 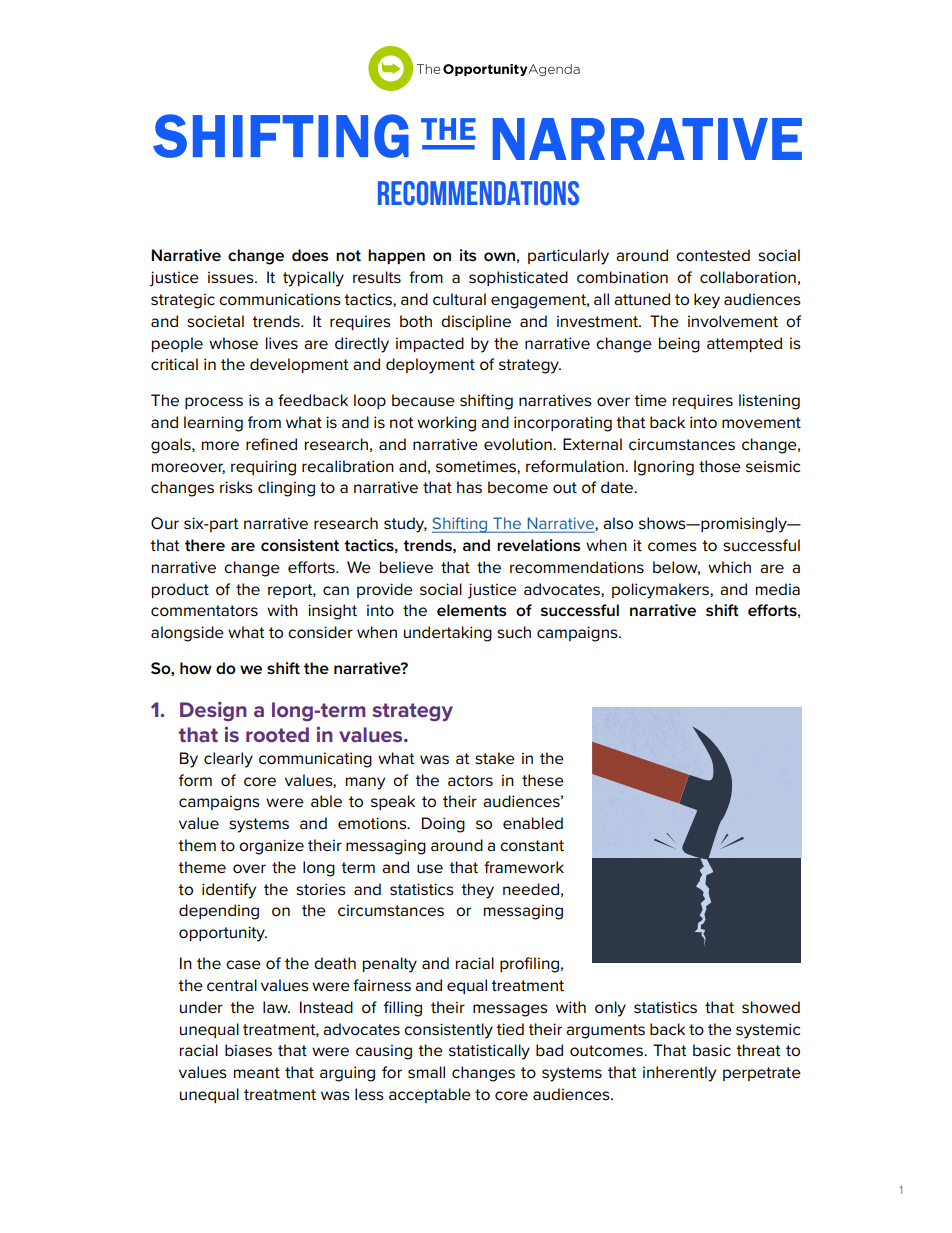 What do you see at coordinates (232, 277) in the screenshot?
I see `issues` at bounding box center [232, 277].
